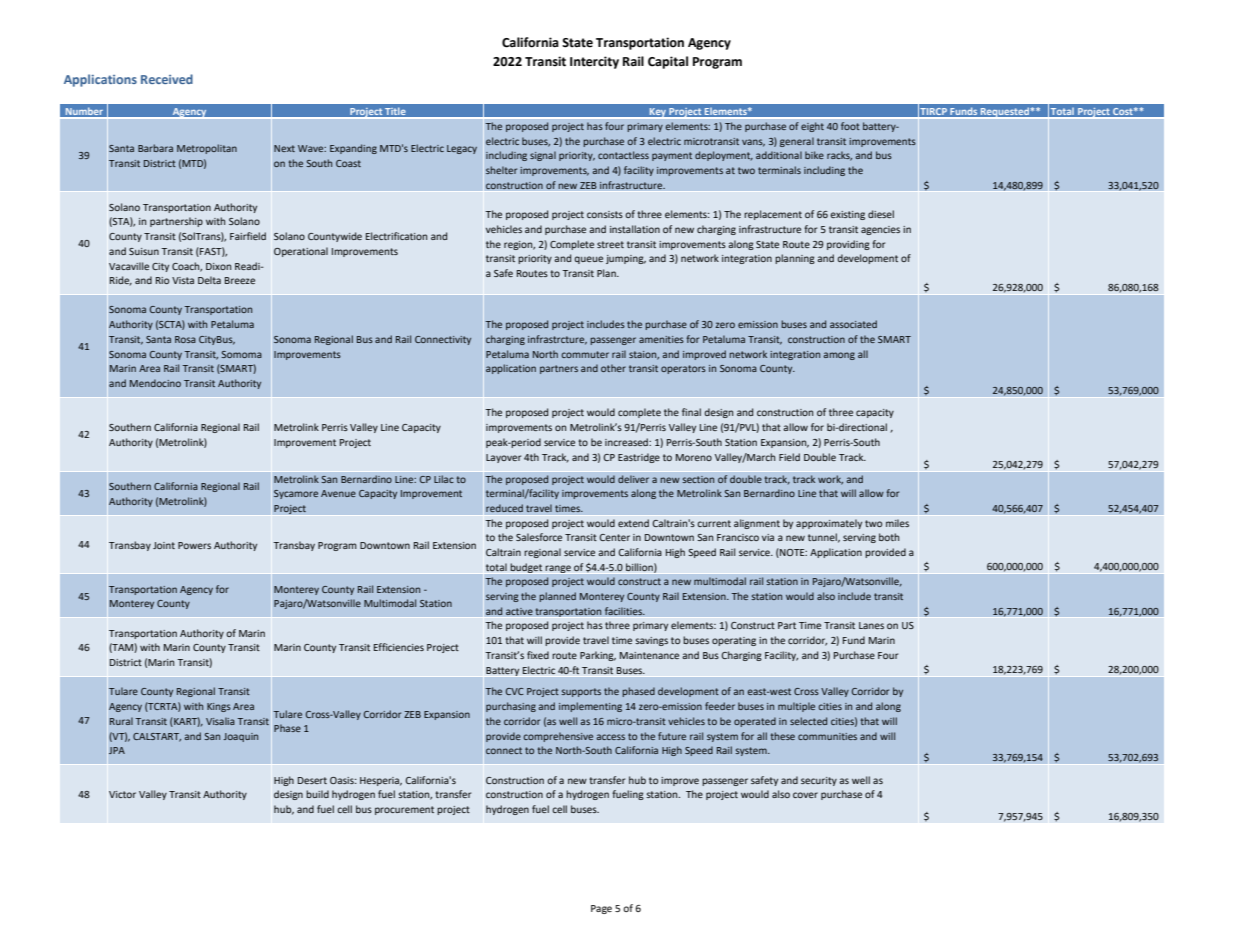 Image resolution: width=1233 pixels, height=952 pixels. What do you see at coordinates (209, 280) in the screenshot?
I see `Delta` at bounding box center [209, 280].
